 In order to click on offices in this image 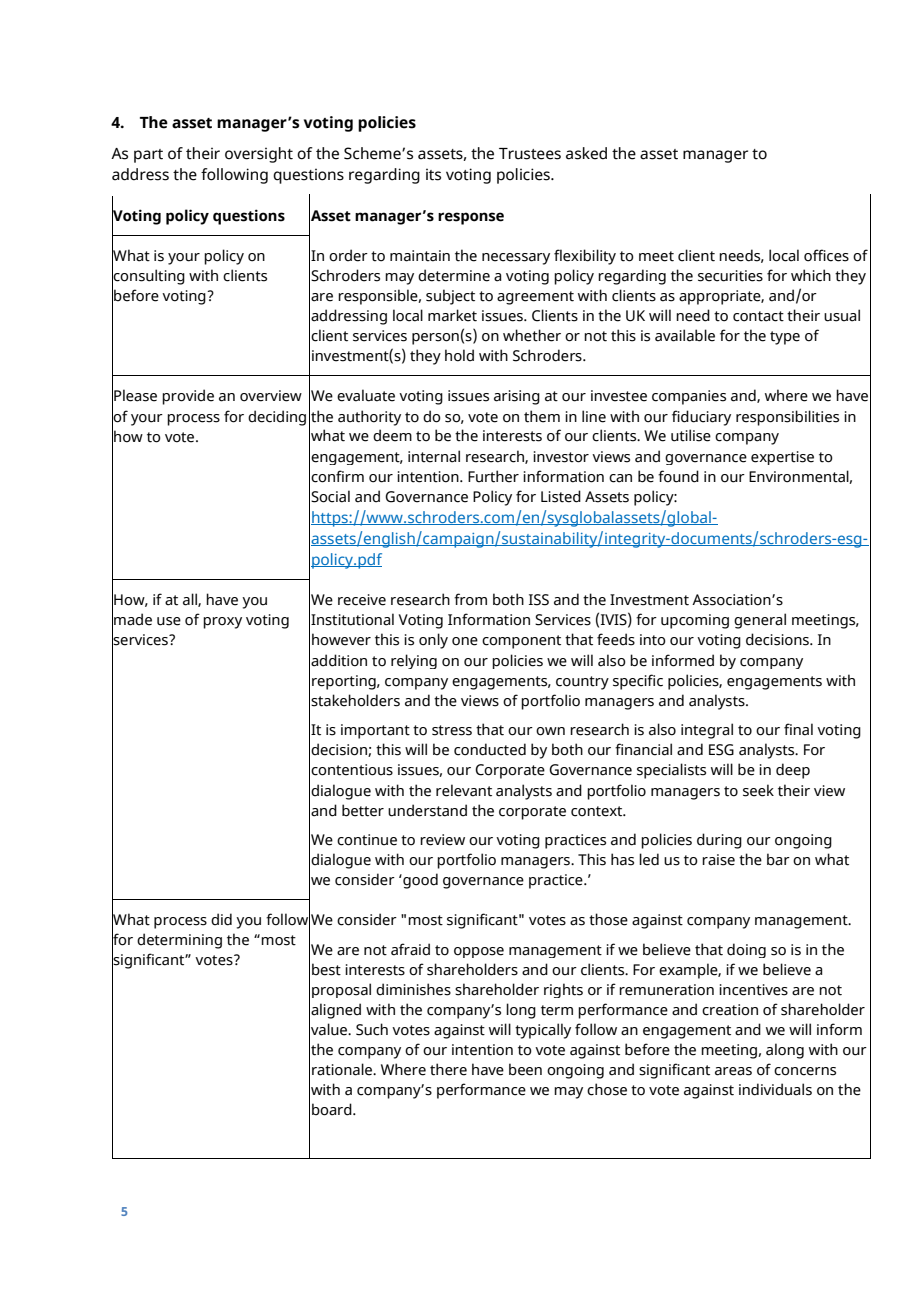, I will do `click(826, 255)`.
